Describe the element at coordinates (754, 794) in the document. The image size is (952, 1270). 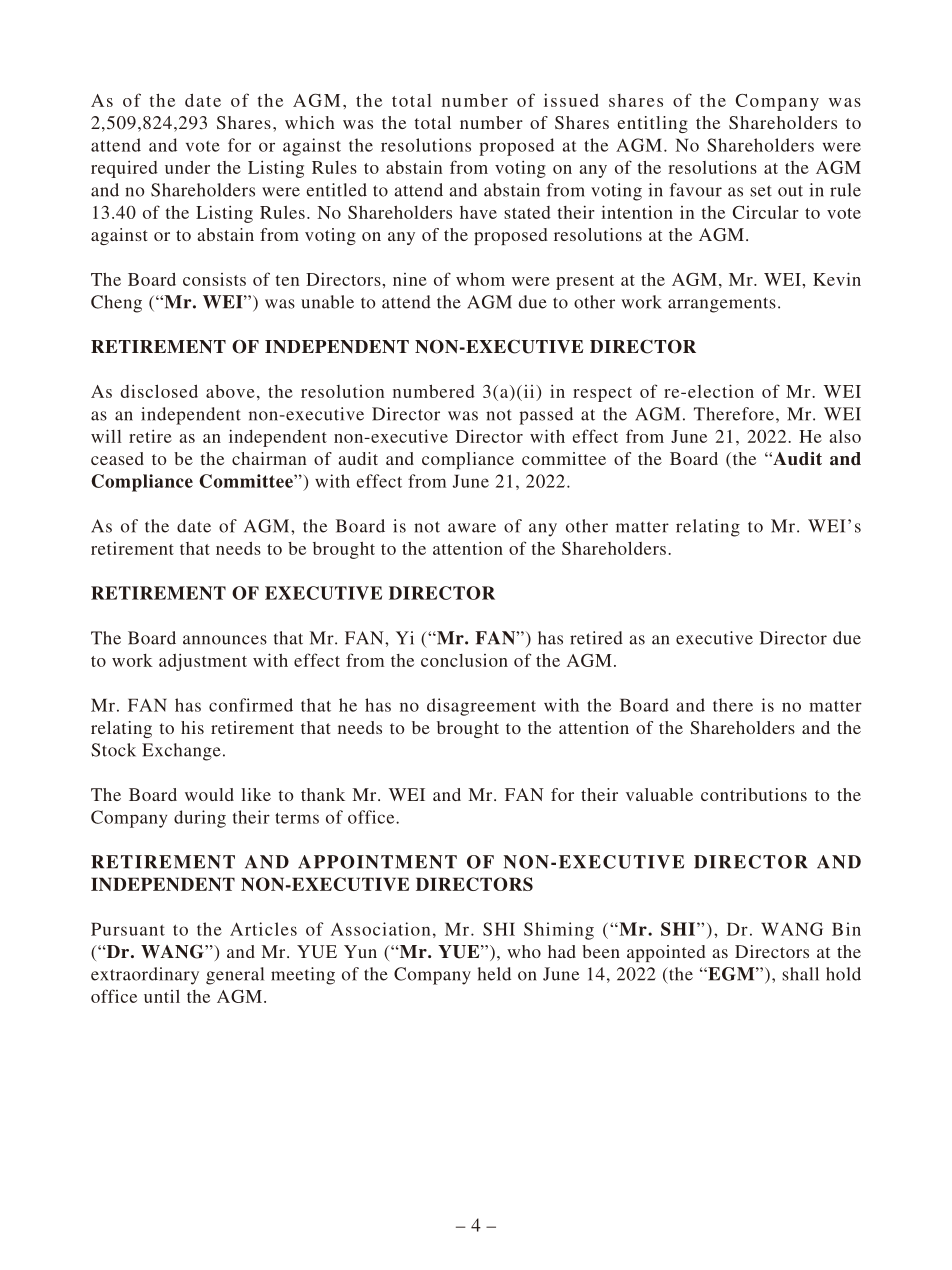
I see `contributions` at that location.
